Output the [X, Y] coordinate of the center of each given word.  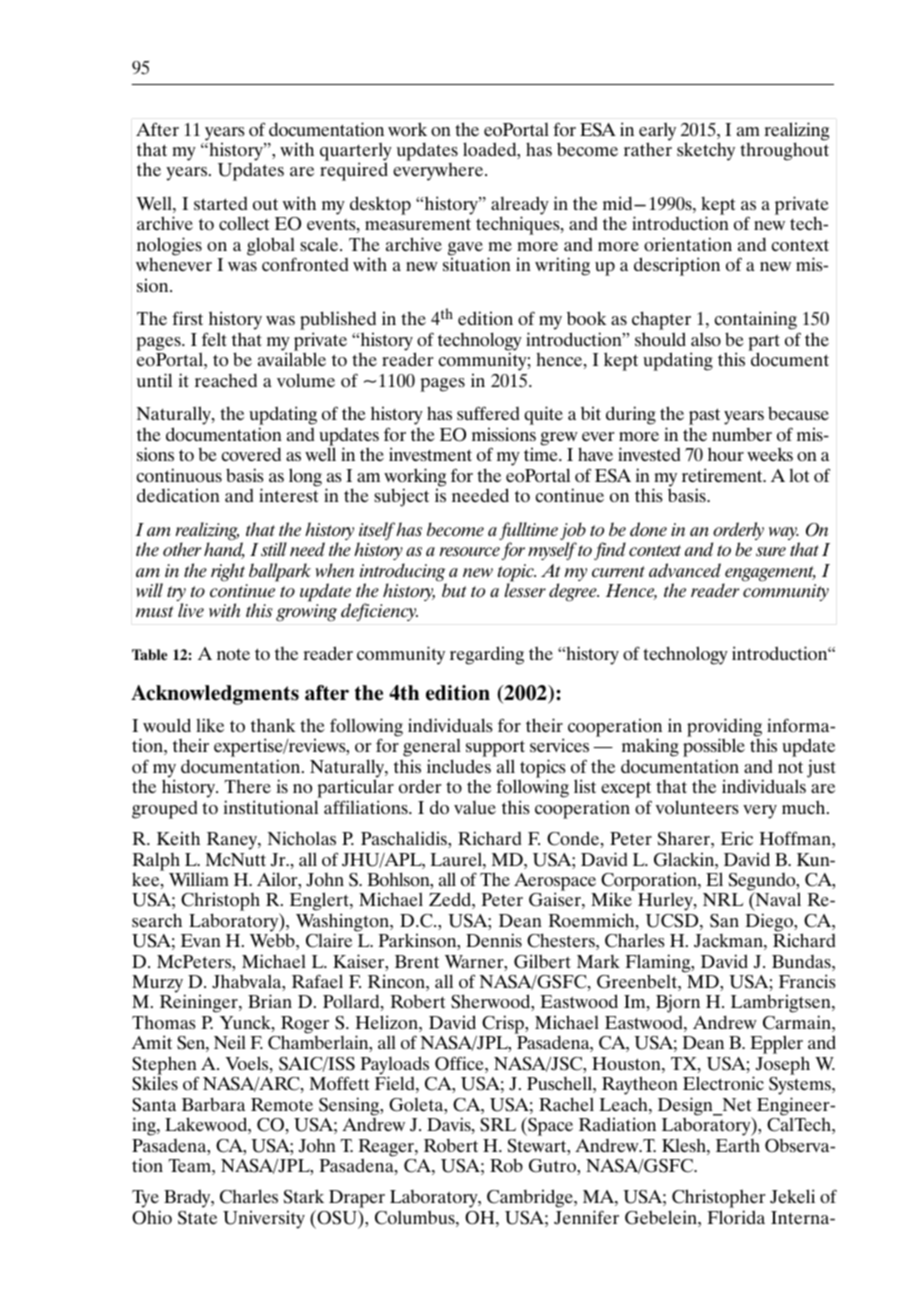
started [221, 203]
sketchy [706, 151]
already [520, 206]
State [197, 1218]
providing [724, 729]
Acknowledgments [215, 695]
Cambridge [531, 1198]
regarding [487, 655]
